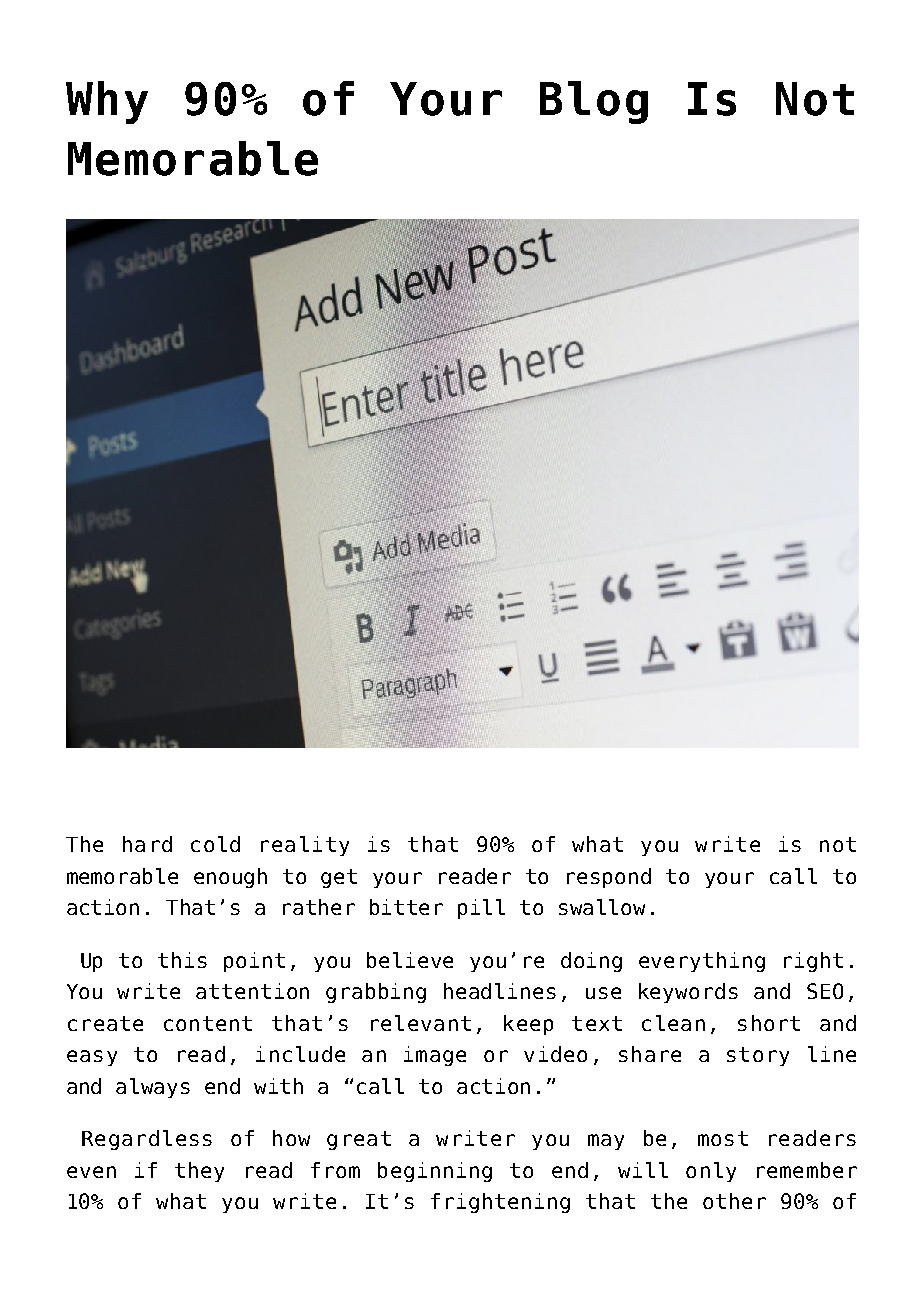 The image size is (924, 1308). Describe the element at coordinates (230, 878) in the screenshot. I see `enough` at that location.
